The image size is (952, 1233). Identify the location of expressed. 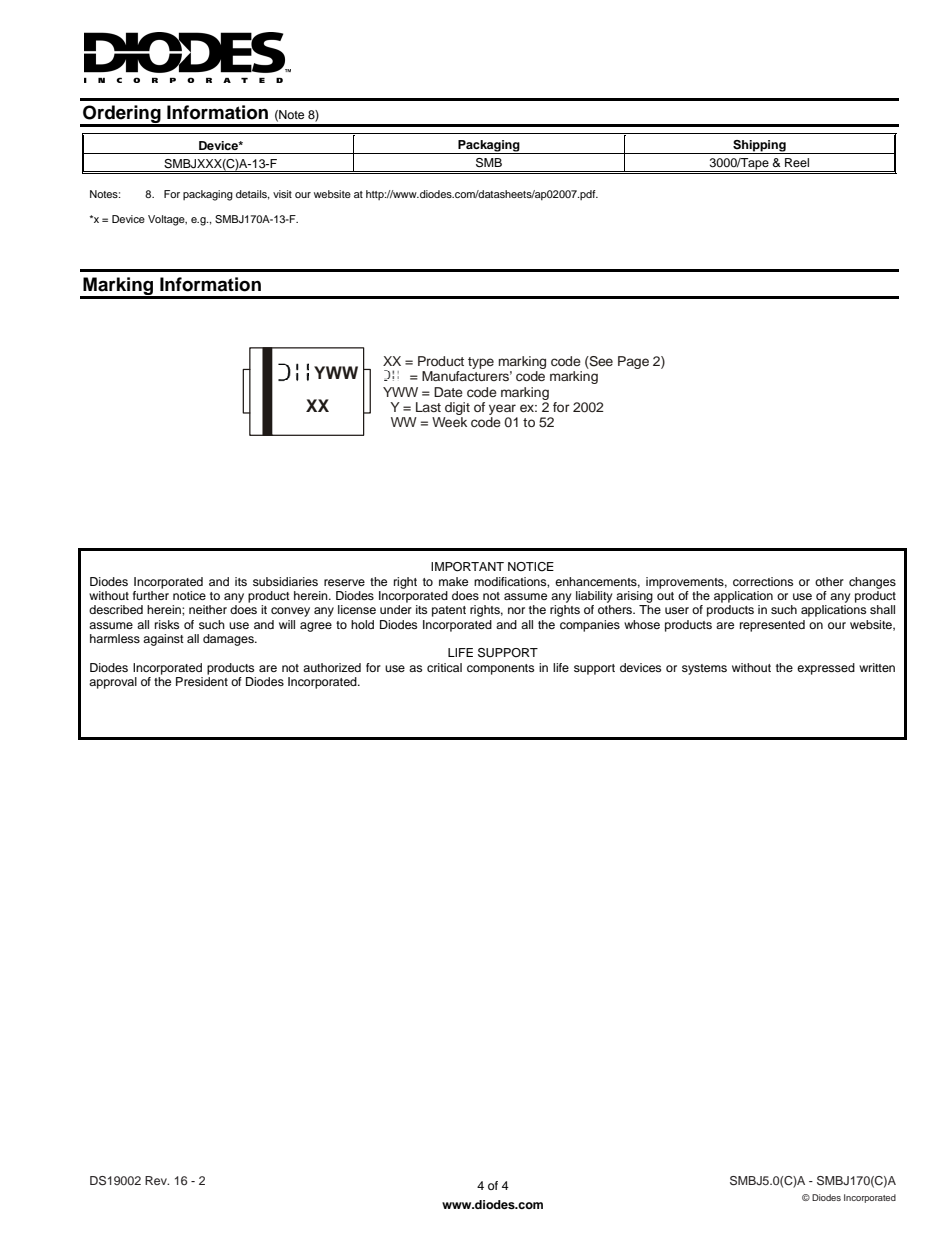
(826, 669).
